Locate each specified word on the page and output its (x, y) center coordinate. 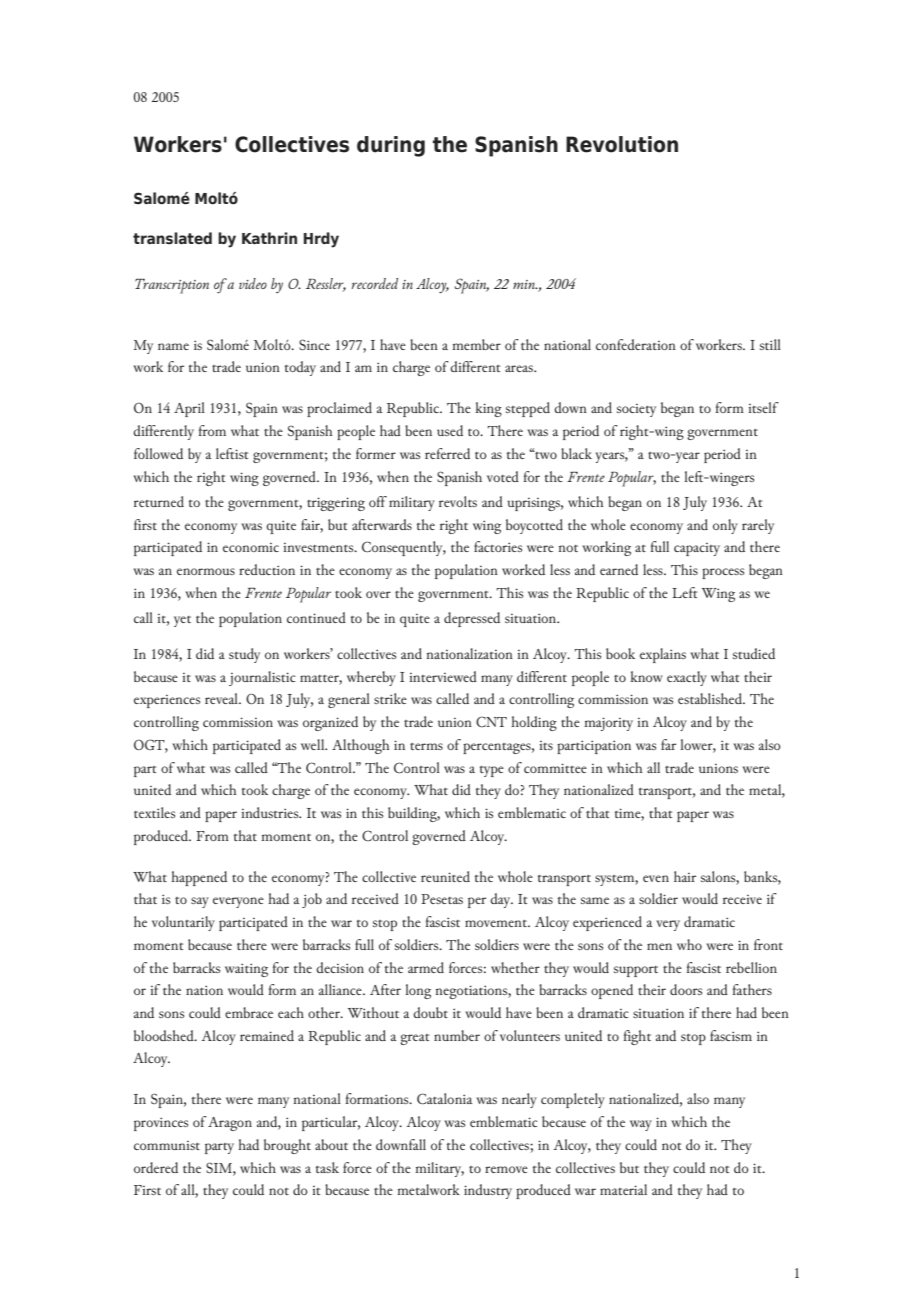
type (492, 771)
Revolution (622, 144)
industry (488, 1191)
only (725, 526)
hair (685, 876)
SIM (220, 1167)
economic (251, 547)
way (641, 1125)
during (391, 146)
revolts (458, 501)
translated (172, 238)
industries (271, 812)
